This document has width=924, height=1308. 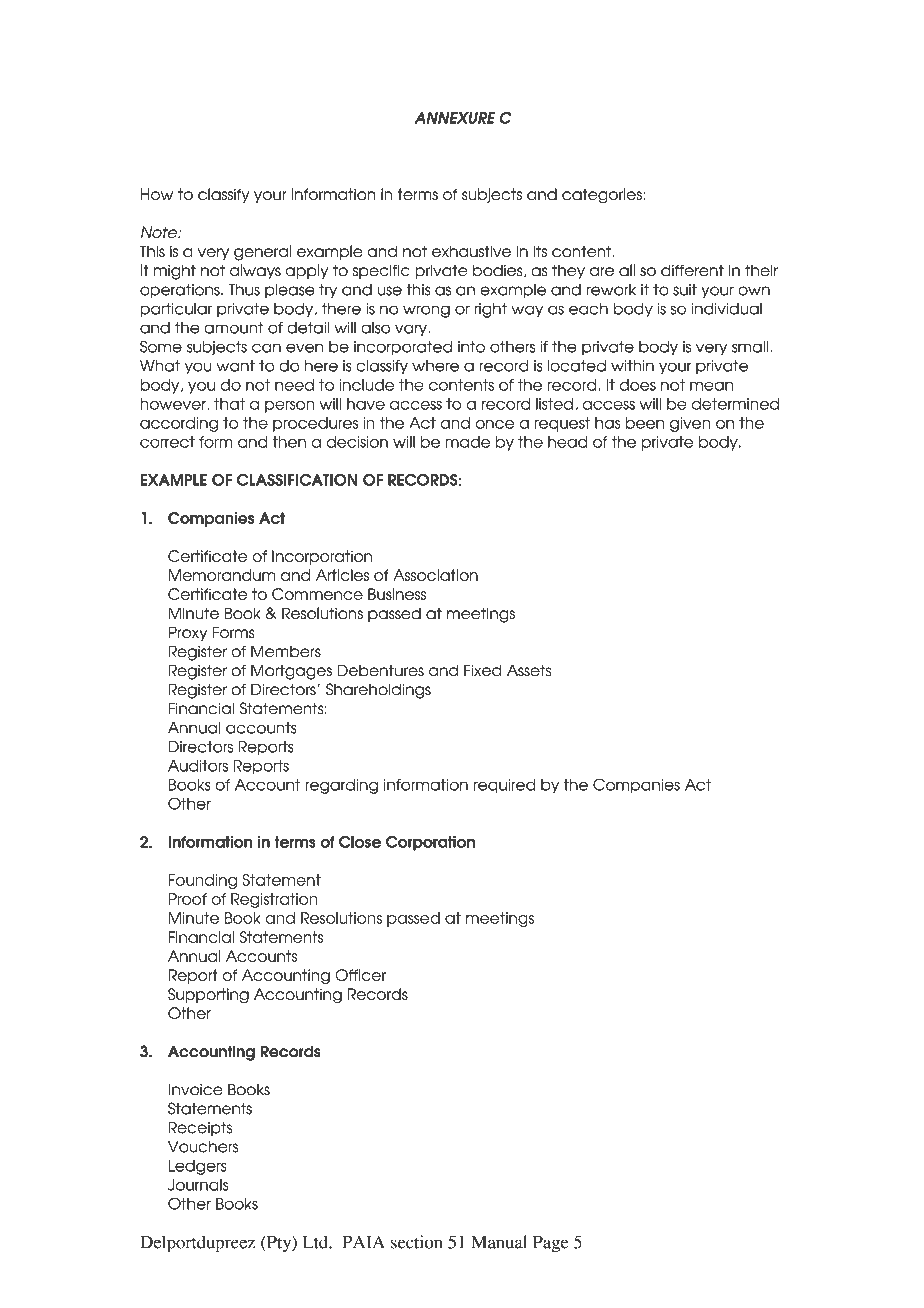 I want to click on Auditors, so click(x=198, y=766).
